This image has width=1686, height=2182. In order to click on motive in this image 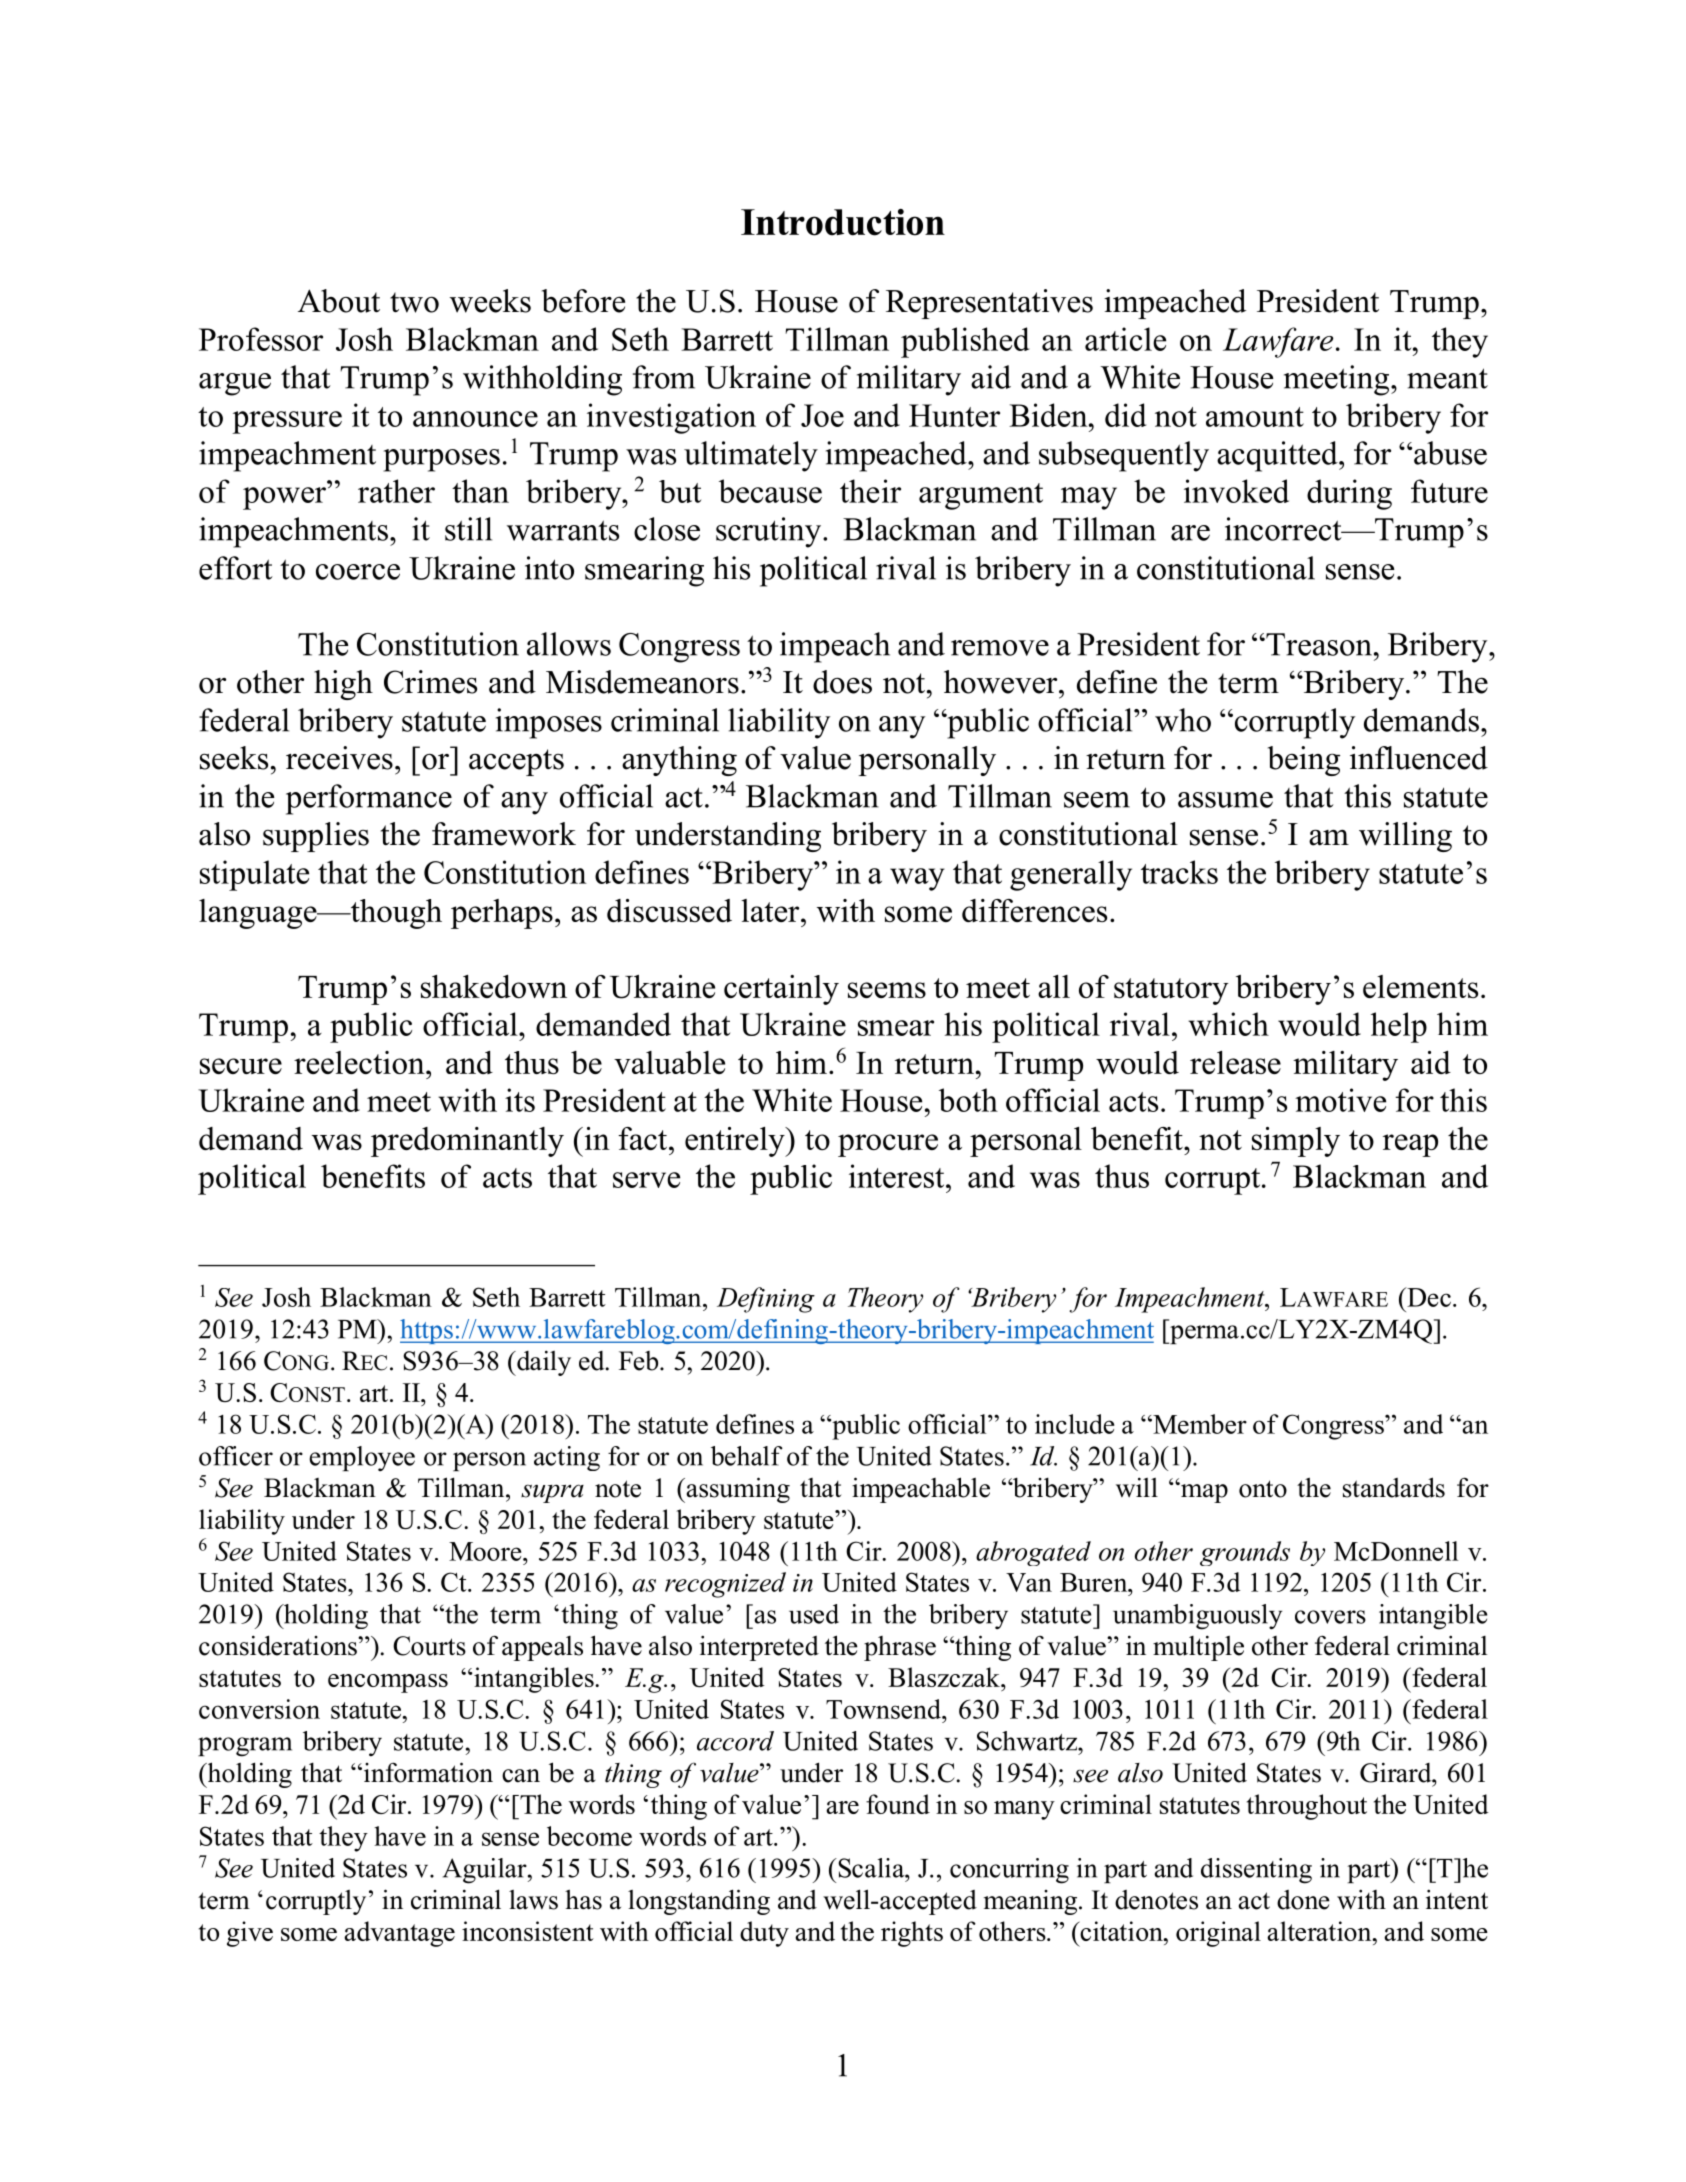, I will do `click(1340, 1100)`.
